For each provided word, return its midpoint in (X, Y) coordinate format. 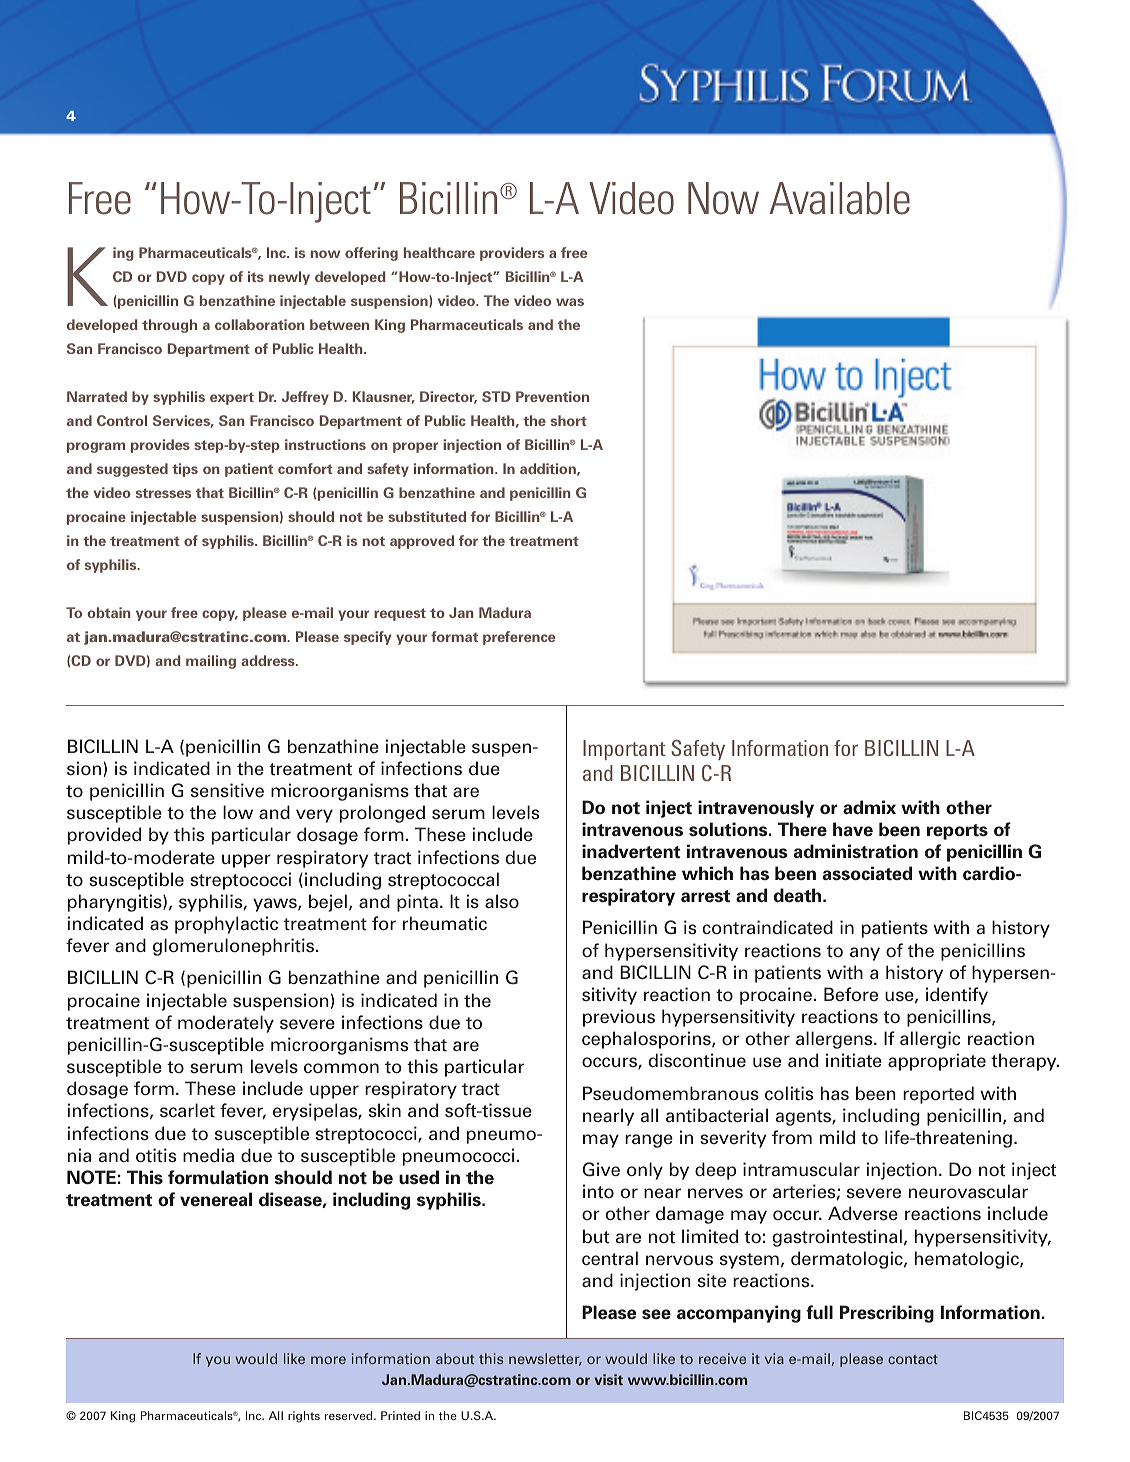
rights (304, 1417)
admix (869, 807)
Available (840, 198)
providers (512, 254)
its (256, 276)
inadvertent (631, 851)
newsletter (545, 1359)
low (238, 812)
